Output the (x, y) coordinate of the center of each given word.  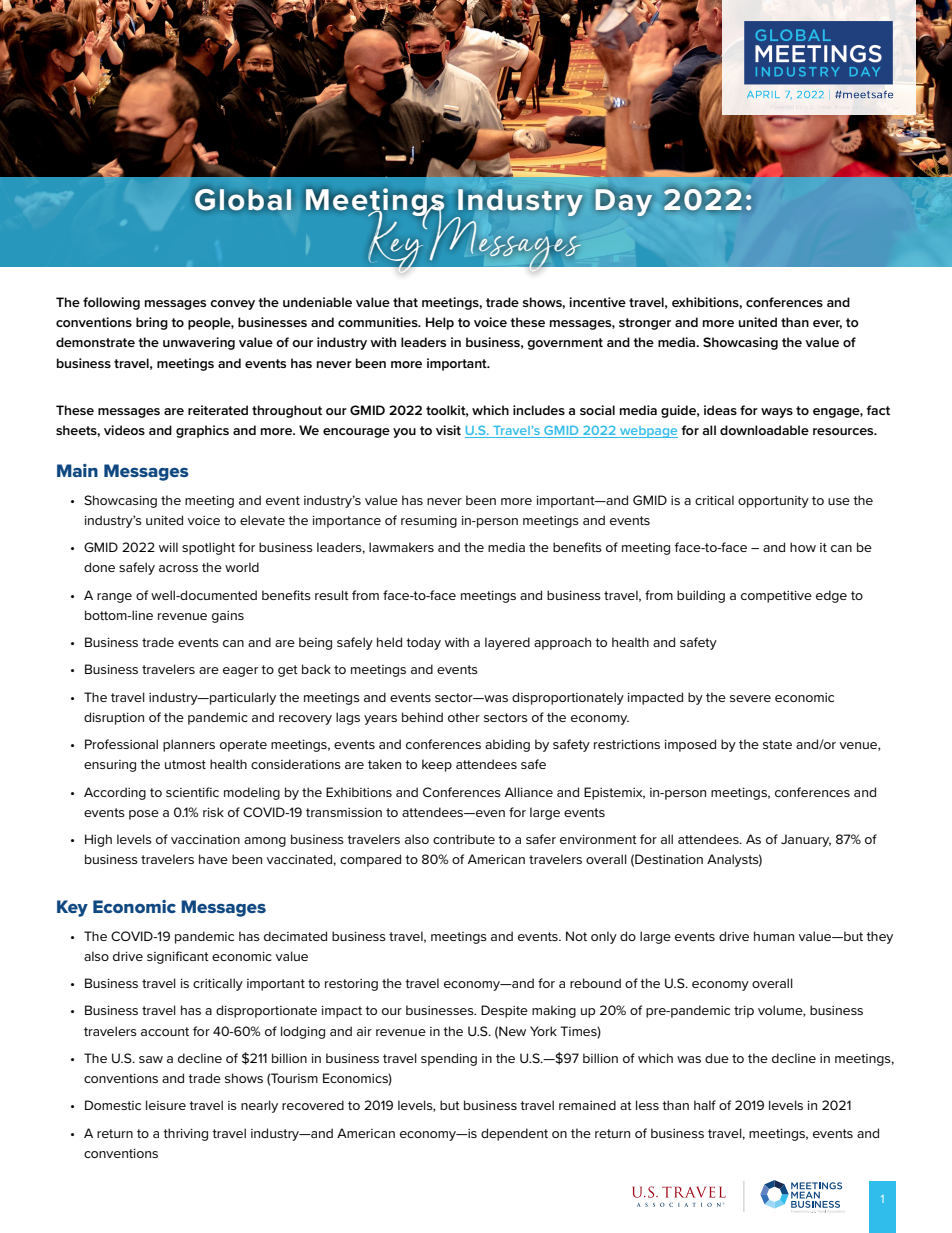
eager (240, 672)
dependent (514, 1134)
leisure (166, 1105)
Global (243, 199)
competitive (776, 597)
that (405, 302)
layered (507, 643)
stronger (645, 324)
